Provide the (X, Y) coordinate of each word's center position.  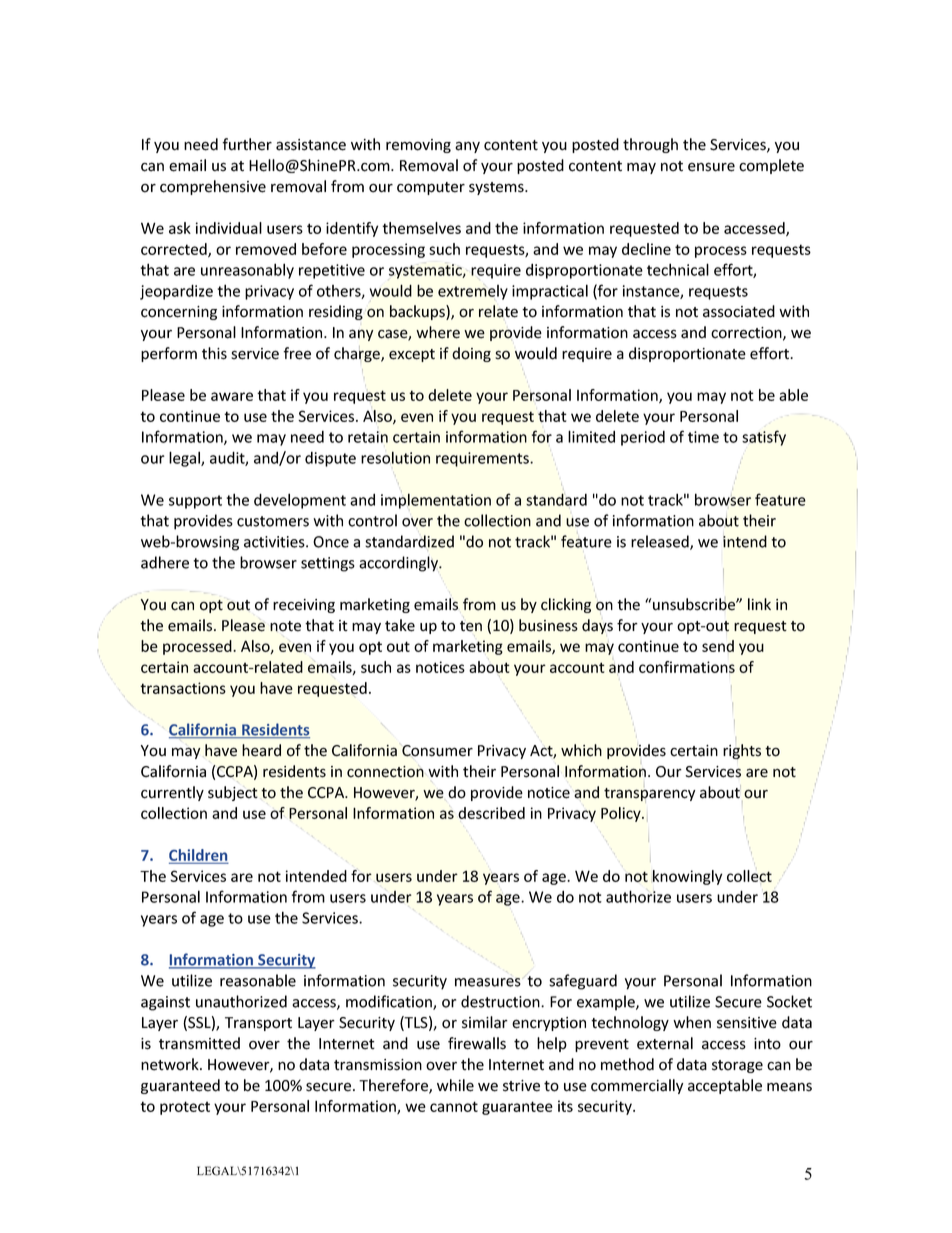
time (703, 437)
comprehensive (213, 187)
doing (471, 354)
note (285, 626)
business (548, 625)
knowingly (687, 877)
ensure (711, 167)
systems (497, 188)
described (491, 813)
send (718, 646)
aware (232, 396)
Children (198, 856)
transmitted (199, 1043)
